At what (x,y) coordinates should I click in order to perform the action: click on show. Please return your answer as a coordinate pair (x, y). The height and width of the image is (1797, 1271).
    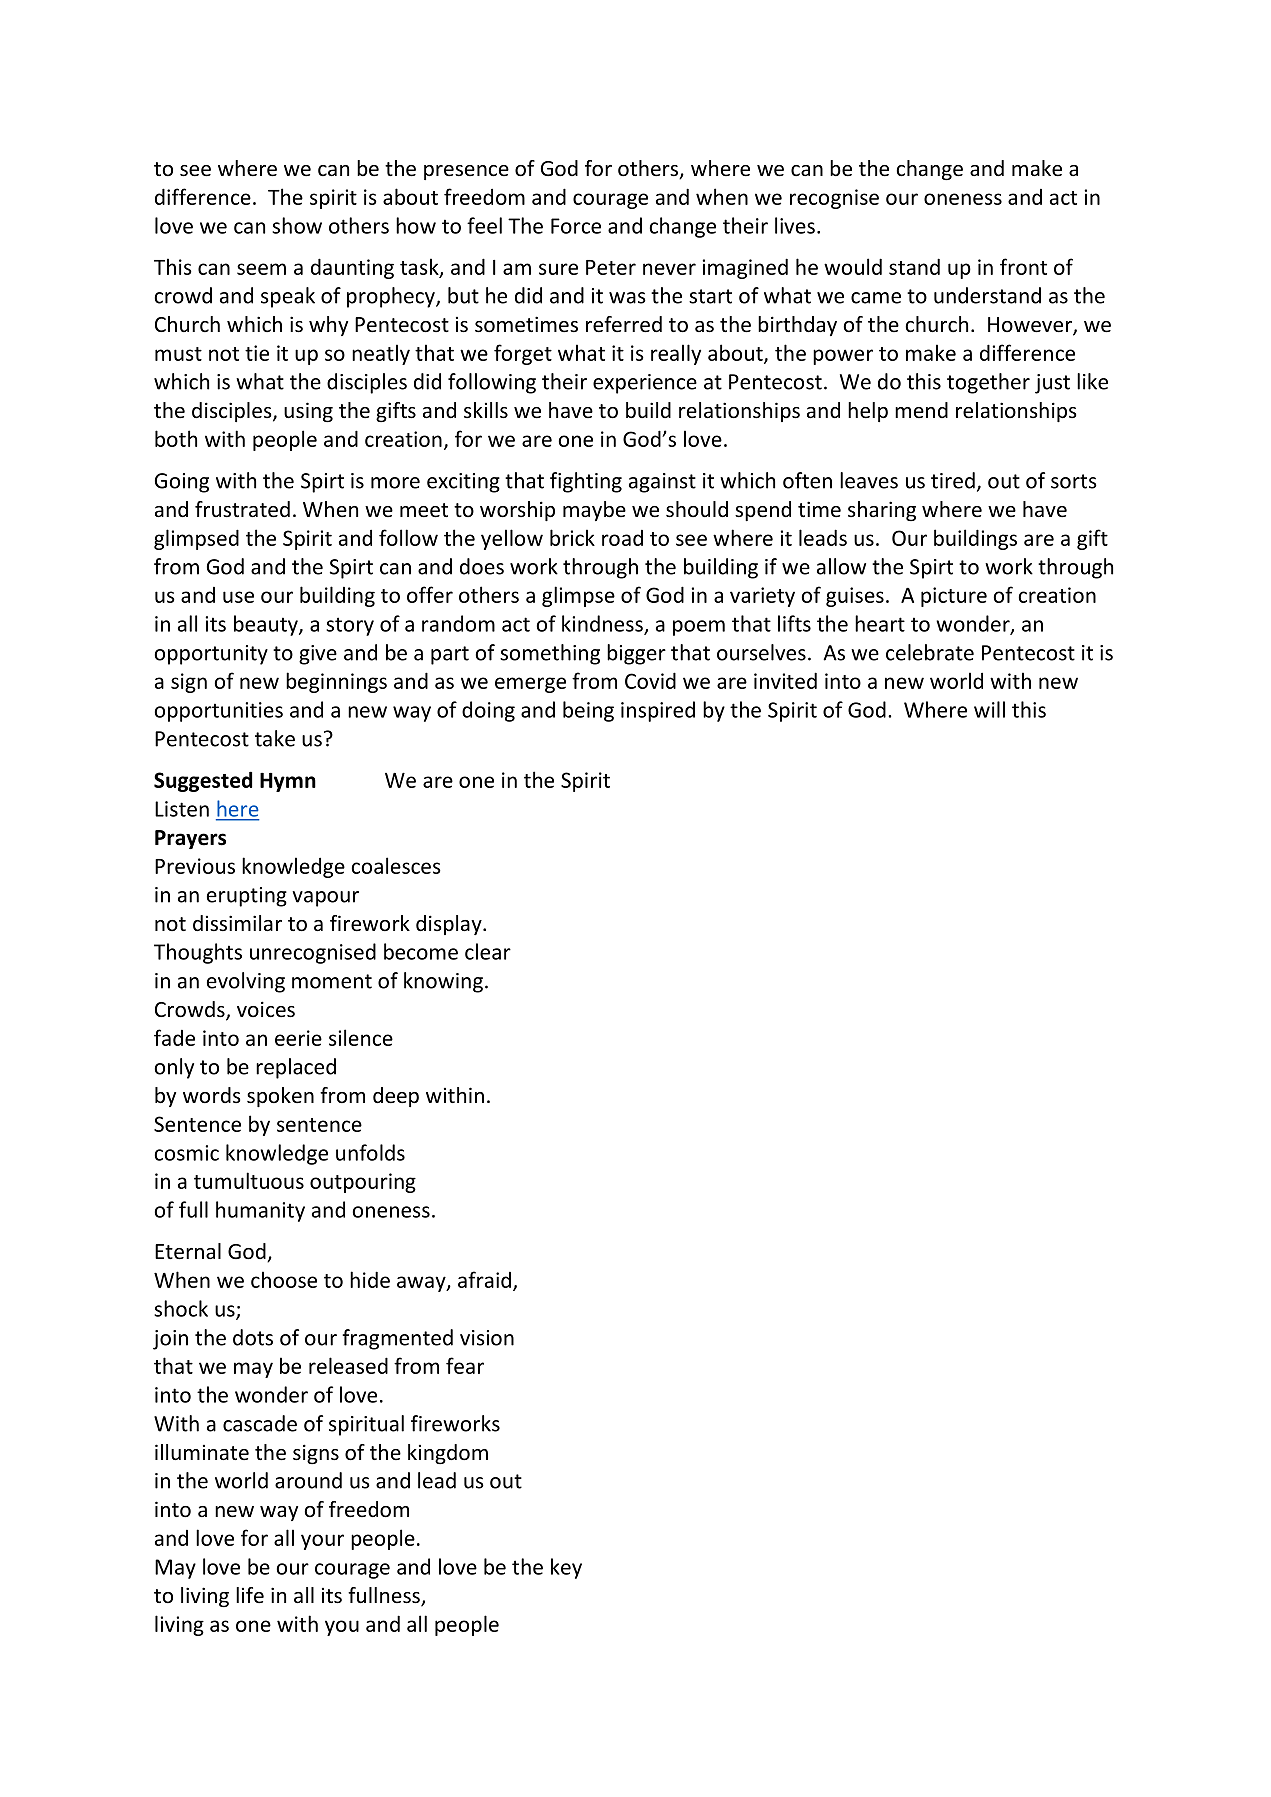
    Looking at the image, I should click on (297, 225).
